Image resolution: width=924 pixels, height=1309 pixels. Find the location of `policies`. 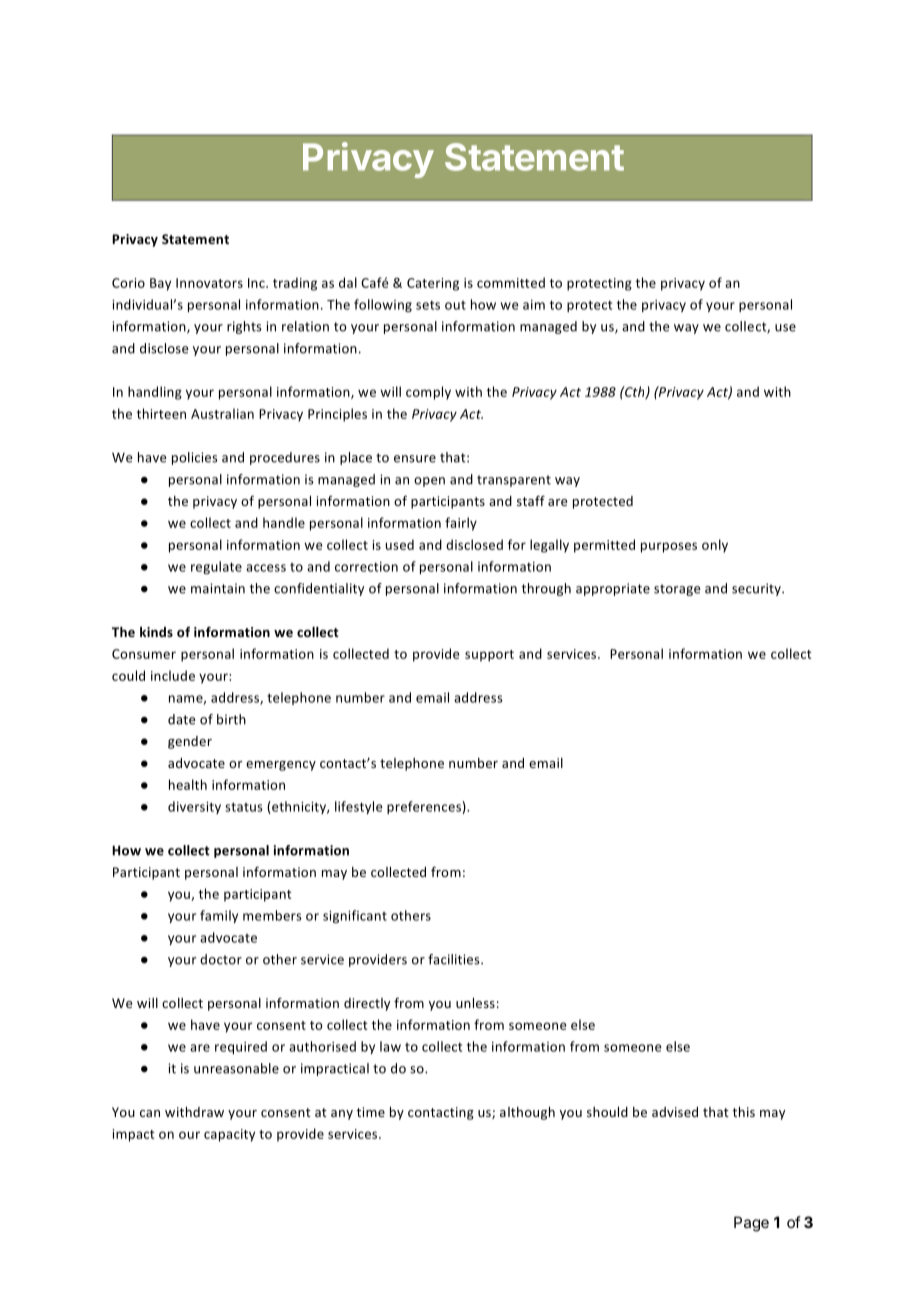

policies is located at coordinates (195, 458).
